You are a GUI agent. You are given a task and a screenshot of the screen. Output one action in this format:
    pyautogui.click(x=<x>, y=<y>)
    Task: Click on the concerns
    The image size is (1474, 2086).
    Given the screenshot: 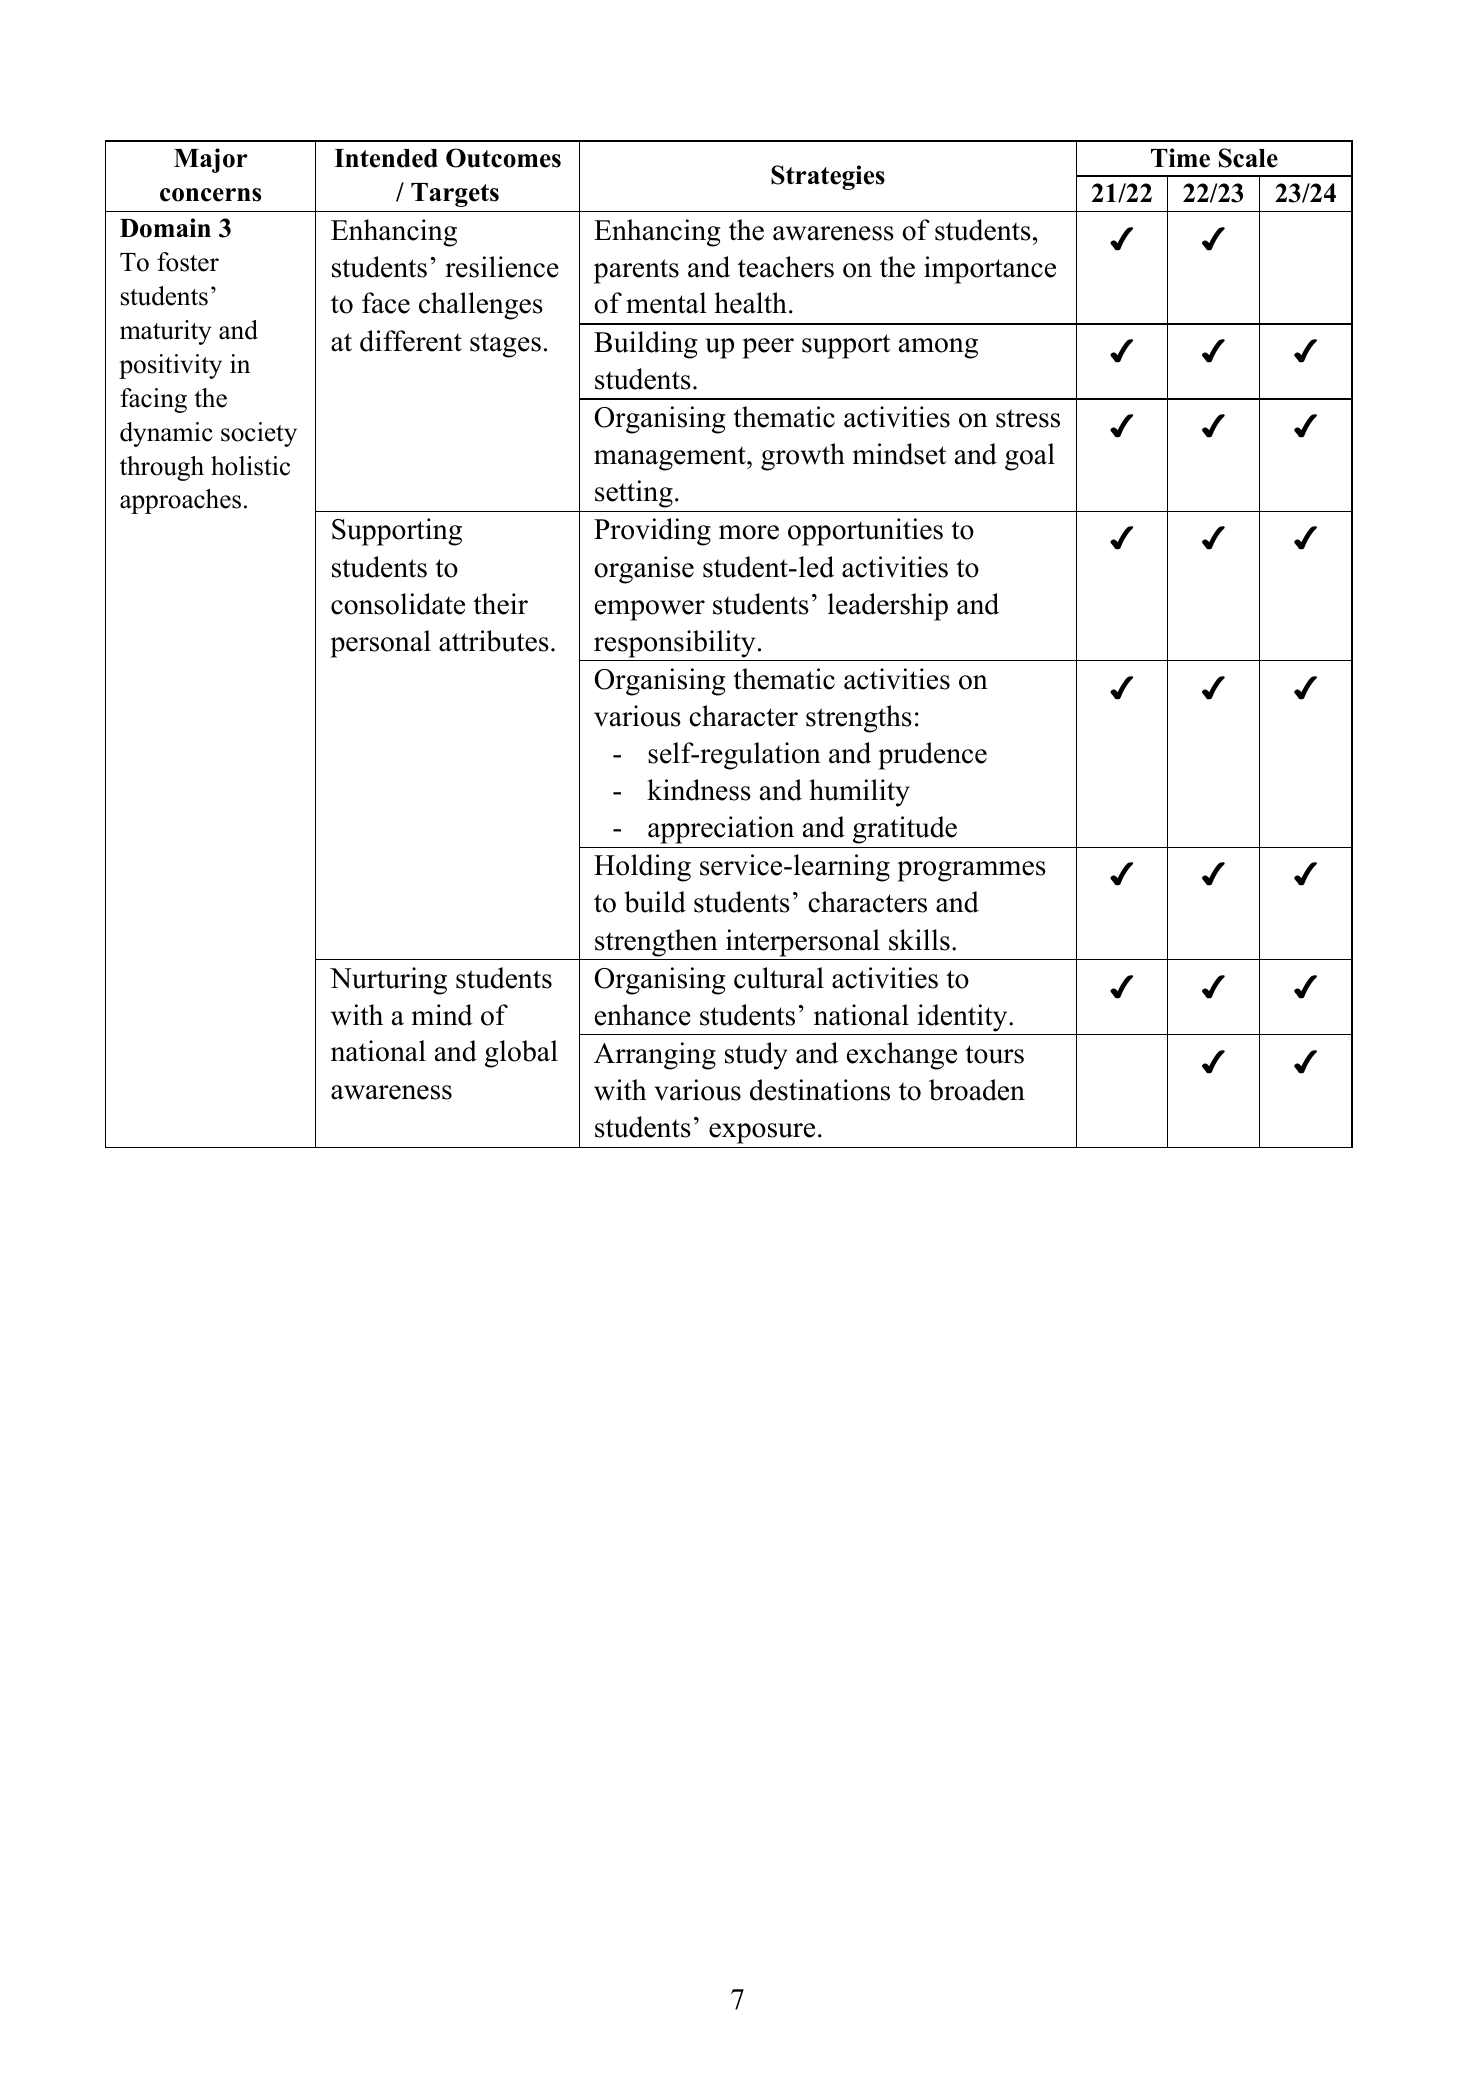 What is the action you would take?
    pyautogui.click(x=210, y=195)
